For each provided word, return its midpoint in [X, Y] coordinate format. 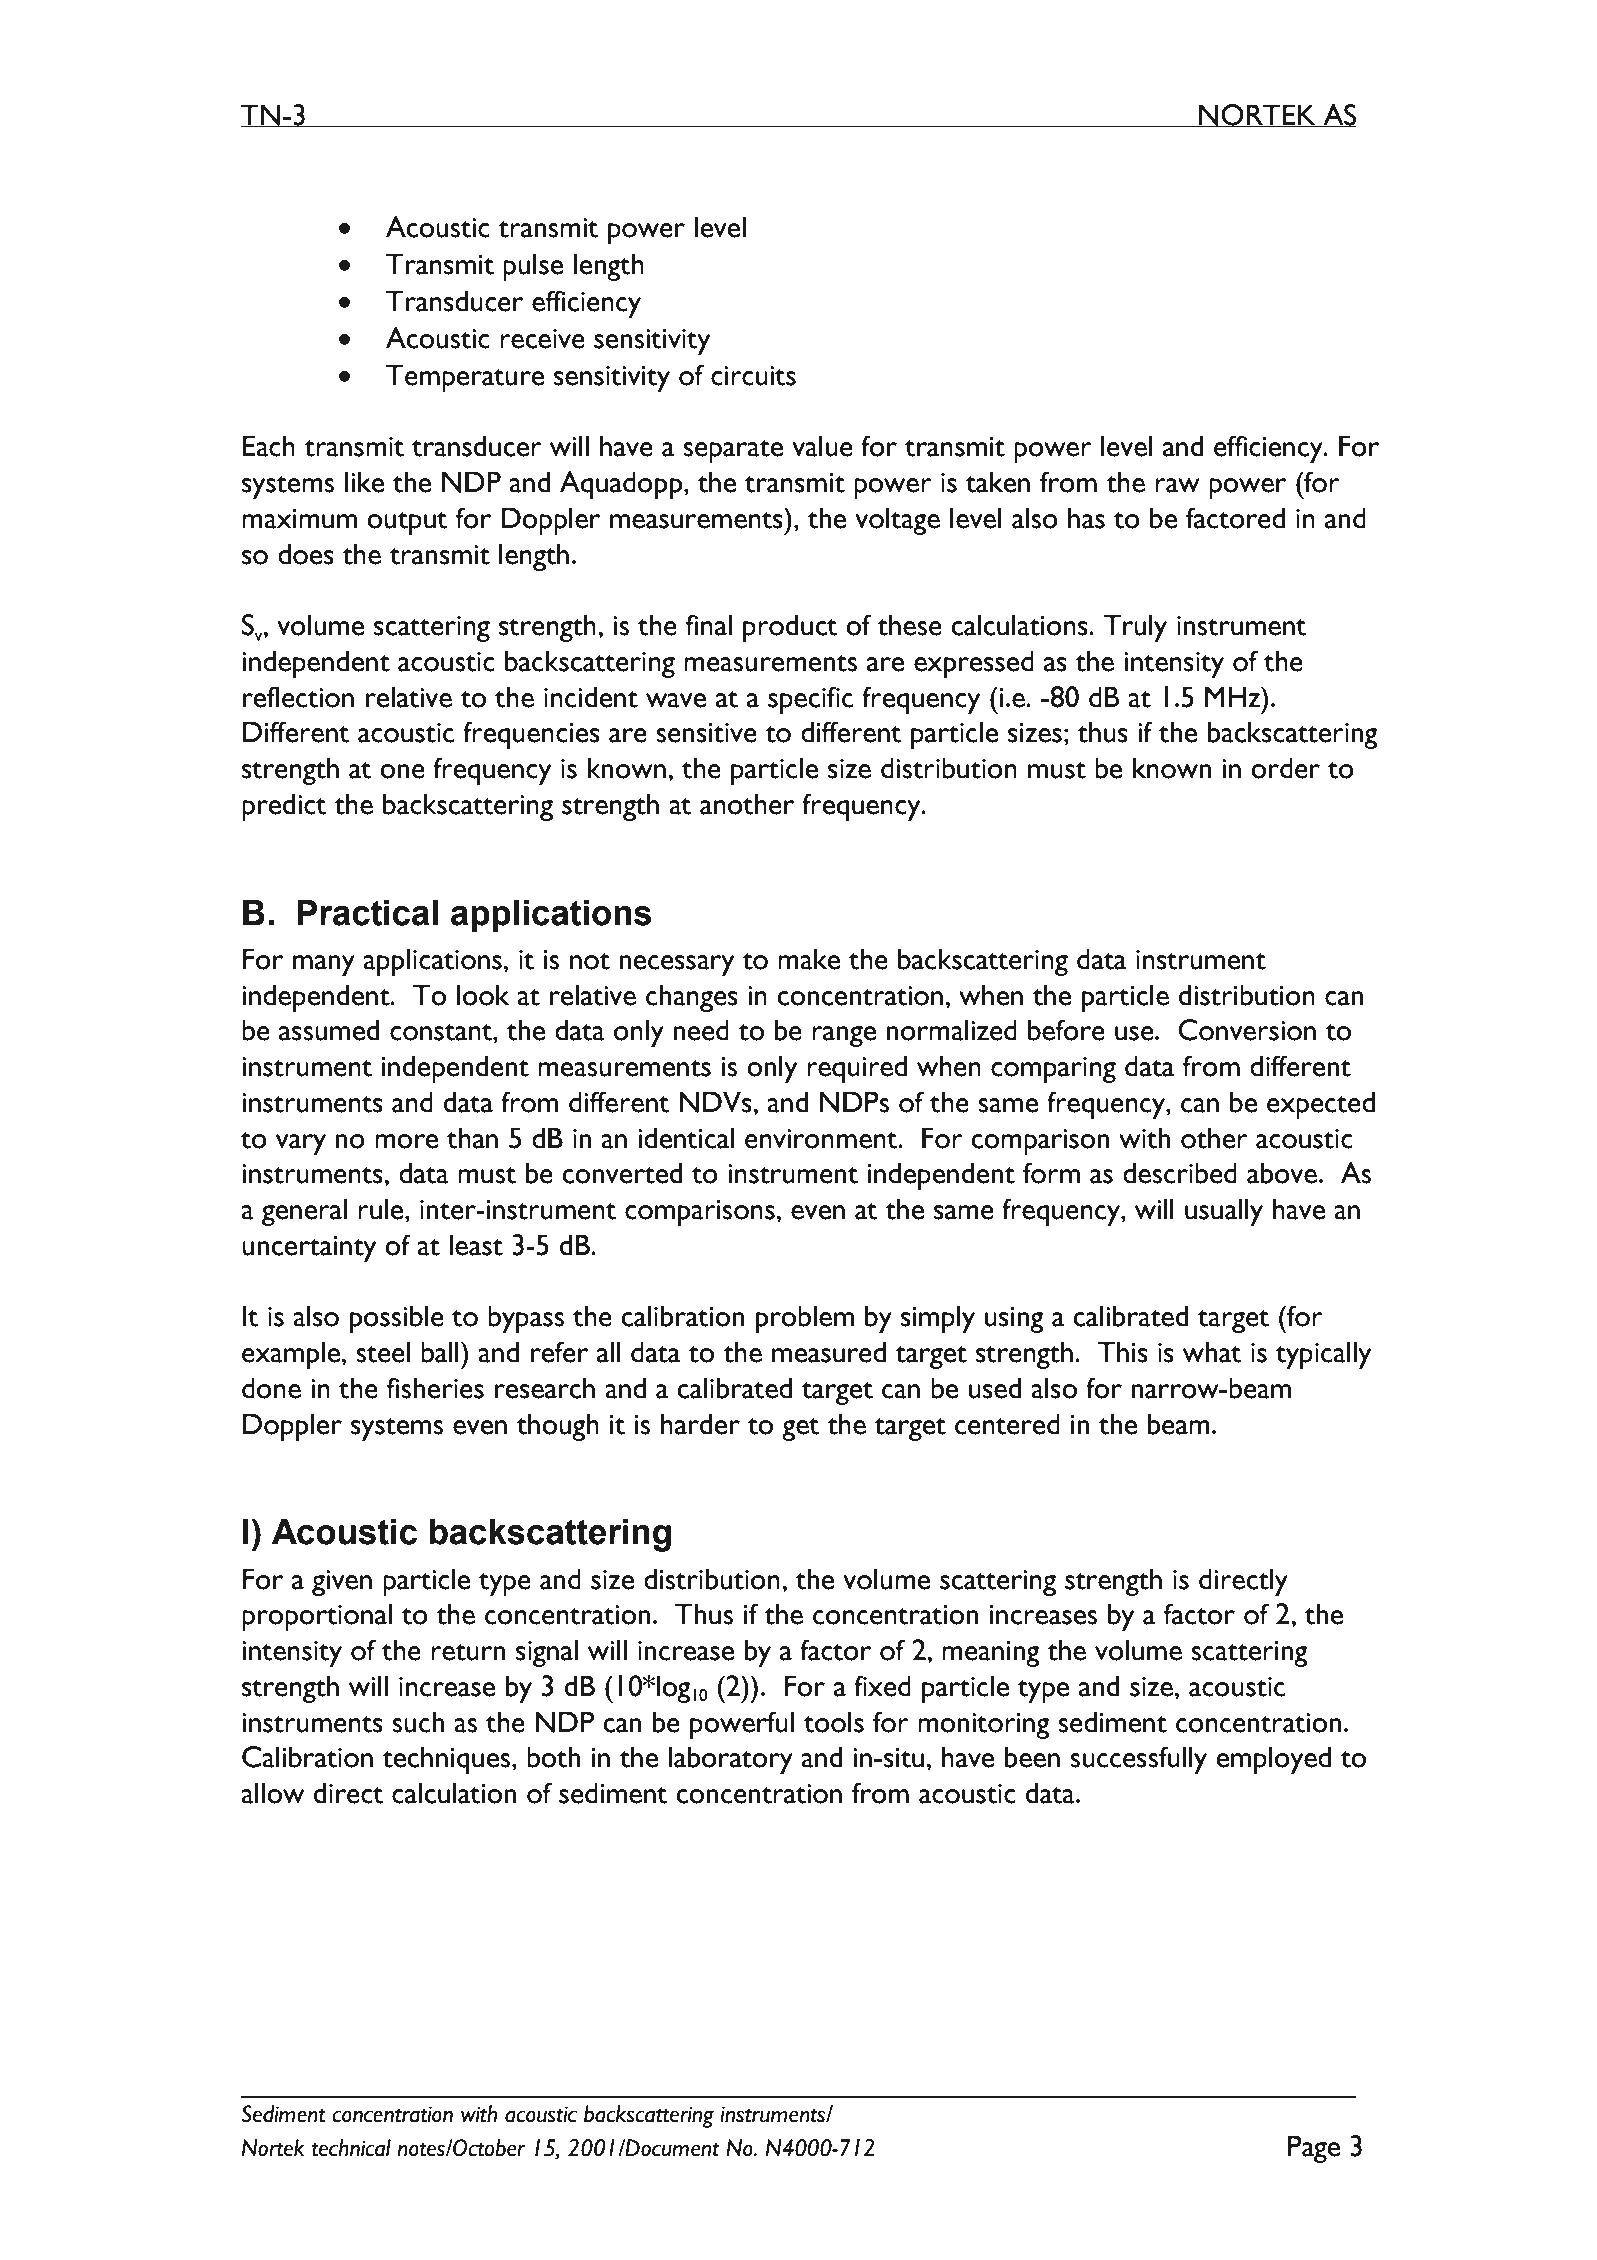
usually [1224, 1212]
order [1285, 768]
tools [834, 1722]
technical [351, 2148]
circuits [753, 376]
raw [1177, 485]
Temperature [465, 378]
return [468, 1652]
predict [284, 807]
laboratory [730, 1760]
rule [382, 1209]
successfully [1138, 1760]
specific [810, 700]
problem [805, 1319]
